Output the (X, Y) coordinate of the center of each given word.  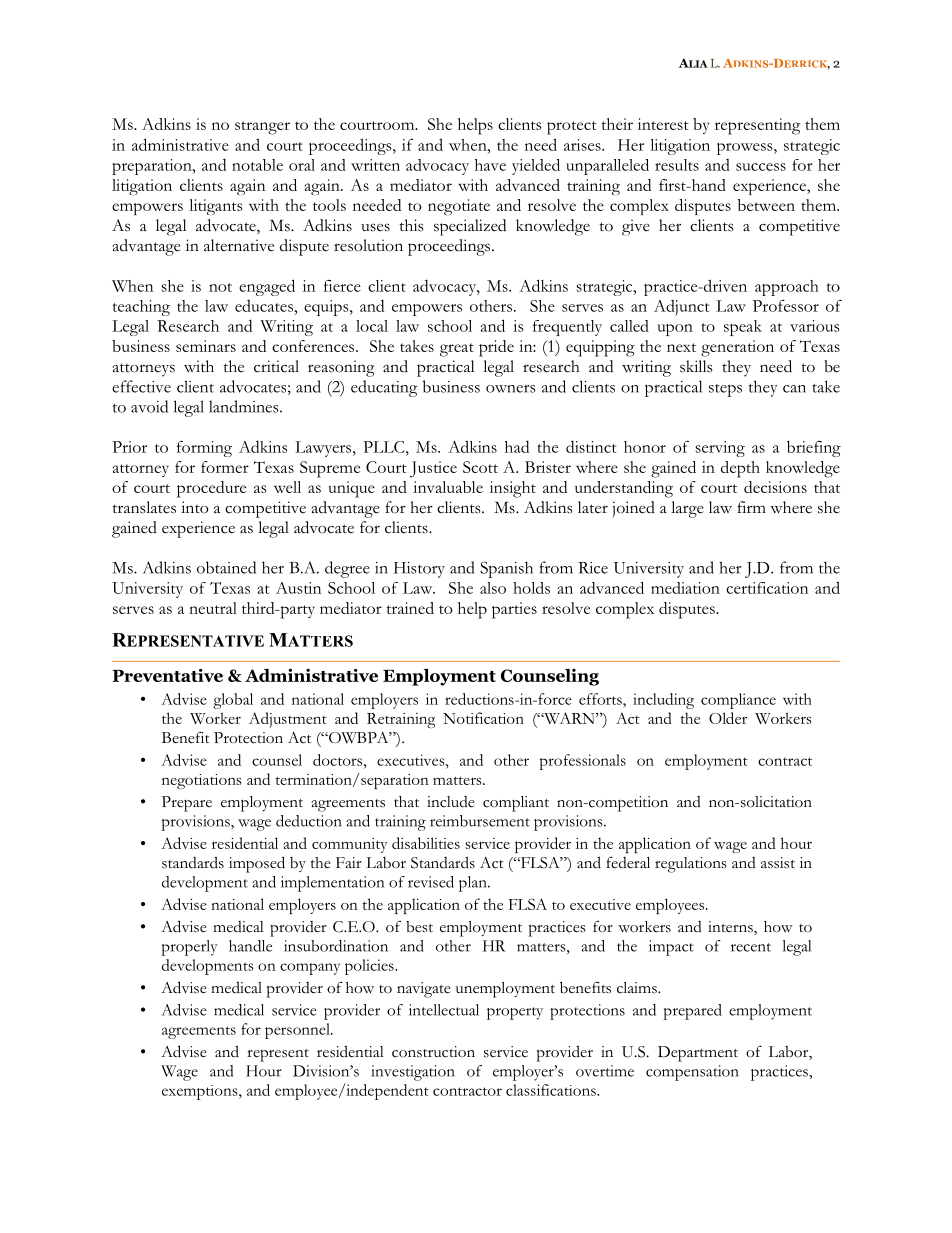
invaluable (448, 487)
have (490, 165)
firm (751, 507)
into (195, 507)
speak (743, 328)
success (761, 167)
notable (257, 165)
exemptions (201, 1092)
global (233, 701)
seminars (206, 346)
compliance (738, 701)
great (457, 350)
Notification (483, 718)
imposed (257, 864)
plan (474, 884)
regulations (691, 865)
